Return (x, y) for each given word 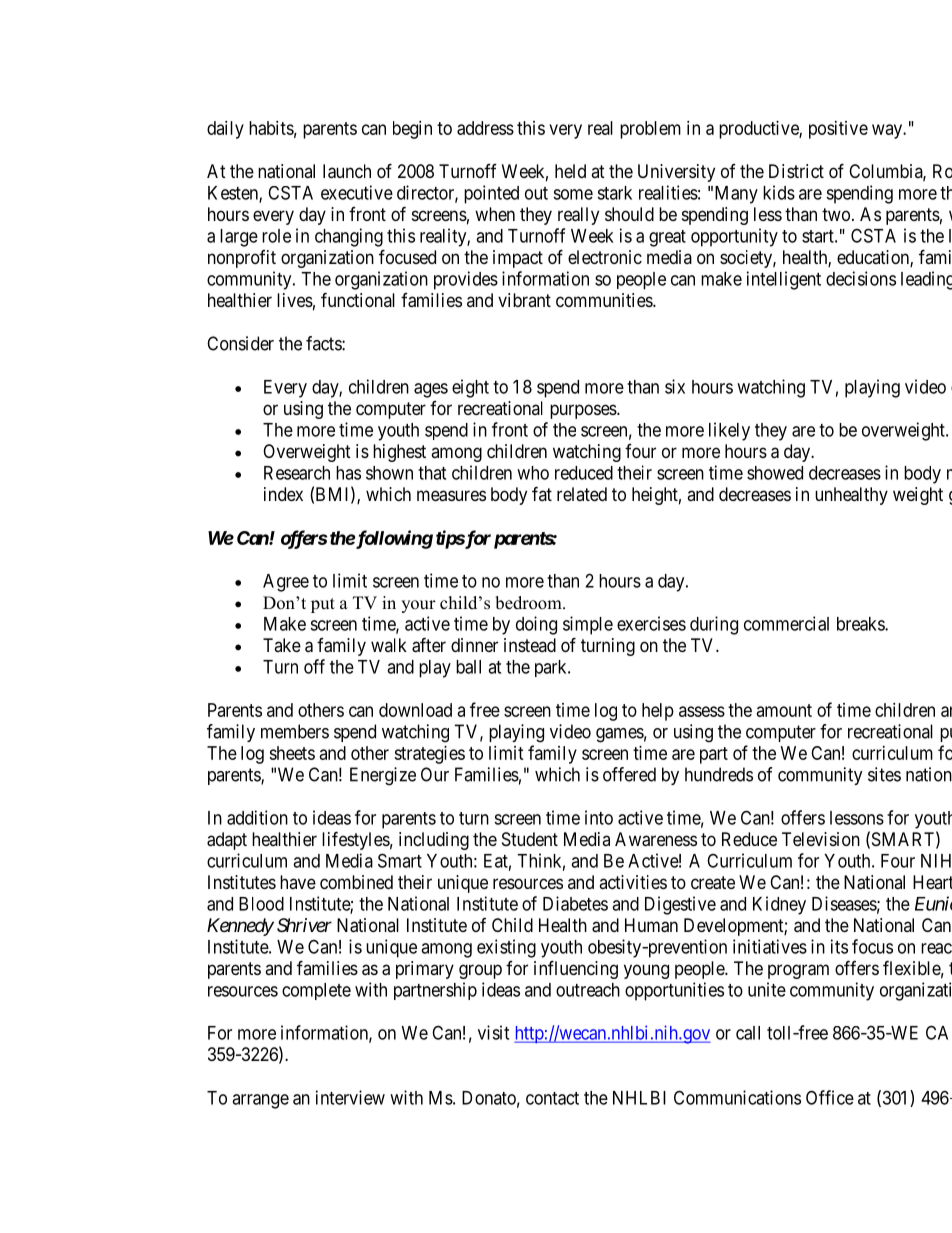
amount (784, 710)
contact (552, 1098)
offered (629, 774)
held (570, 171)
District (796, 171)
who (533, 473)
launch (347, 171)
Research (297, 473)
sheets (292, 753)
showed (775, 473)
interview (350, 1097)
